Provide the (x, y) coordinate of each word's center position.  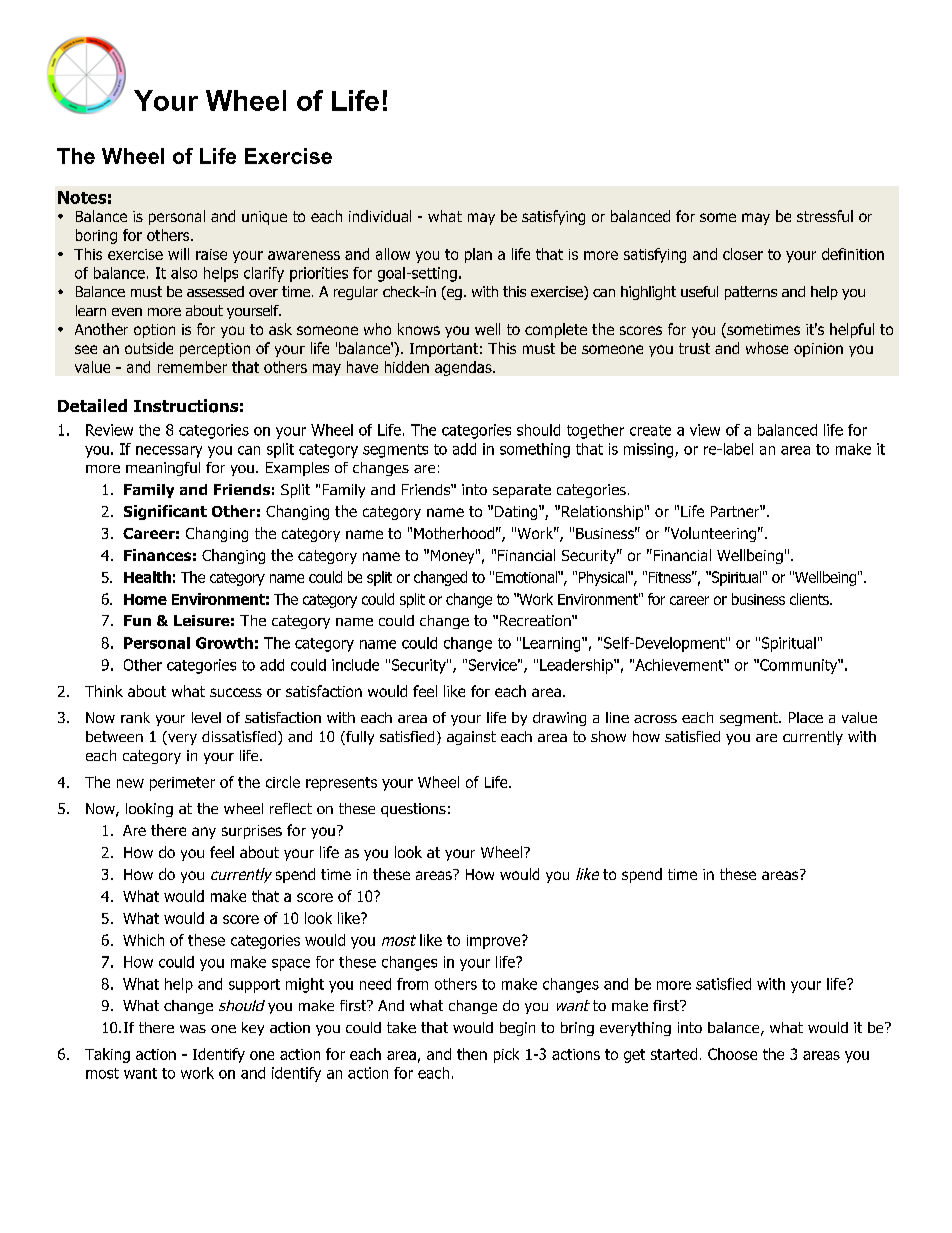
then (472, 1054)
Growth (224, 643)
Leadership (577, 666)
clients (810, 599)
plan (478, 255)
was (193, 1029)
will (178, 254)
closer (743, 254)
